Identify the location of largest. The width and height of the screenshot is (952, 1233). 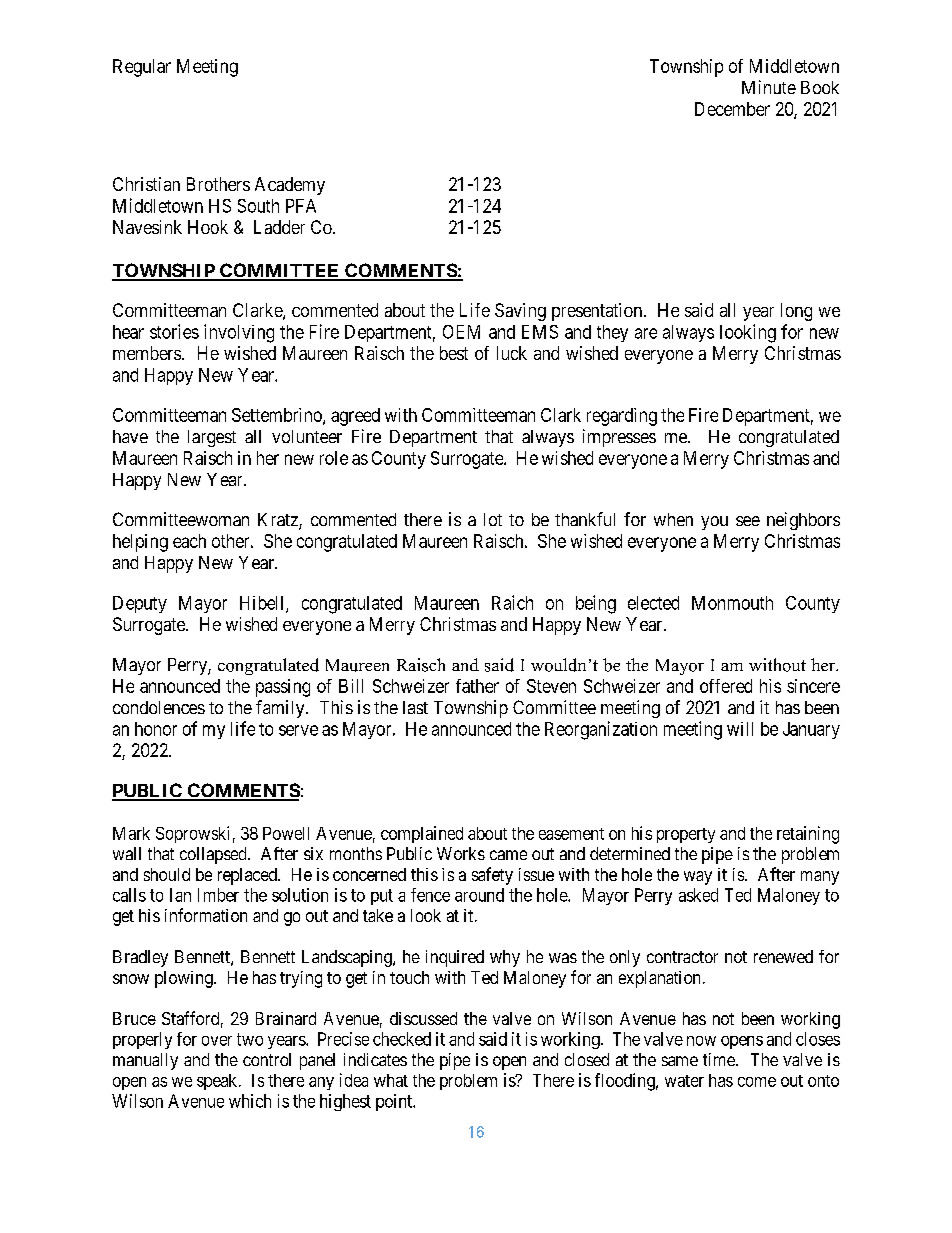
(212, 438).
